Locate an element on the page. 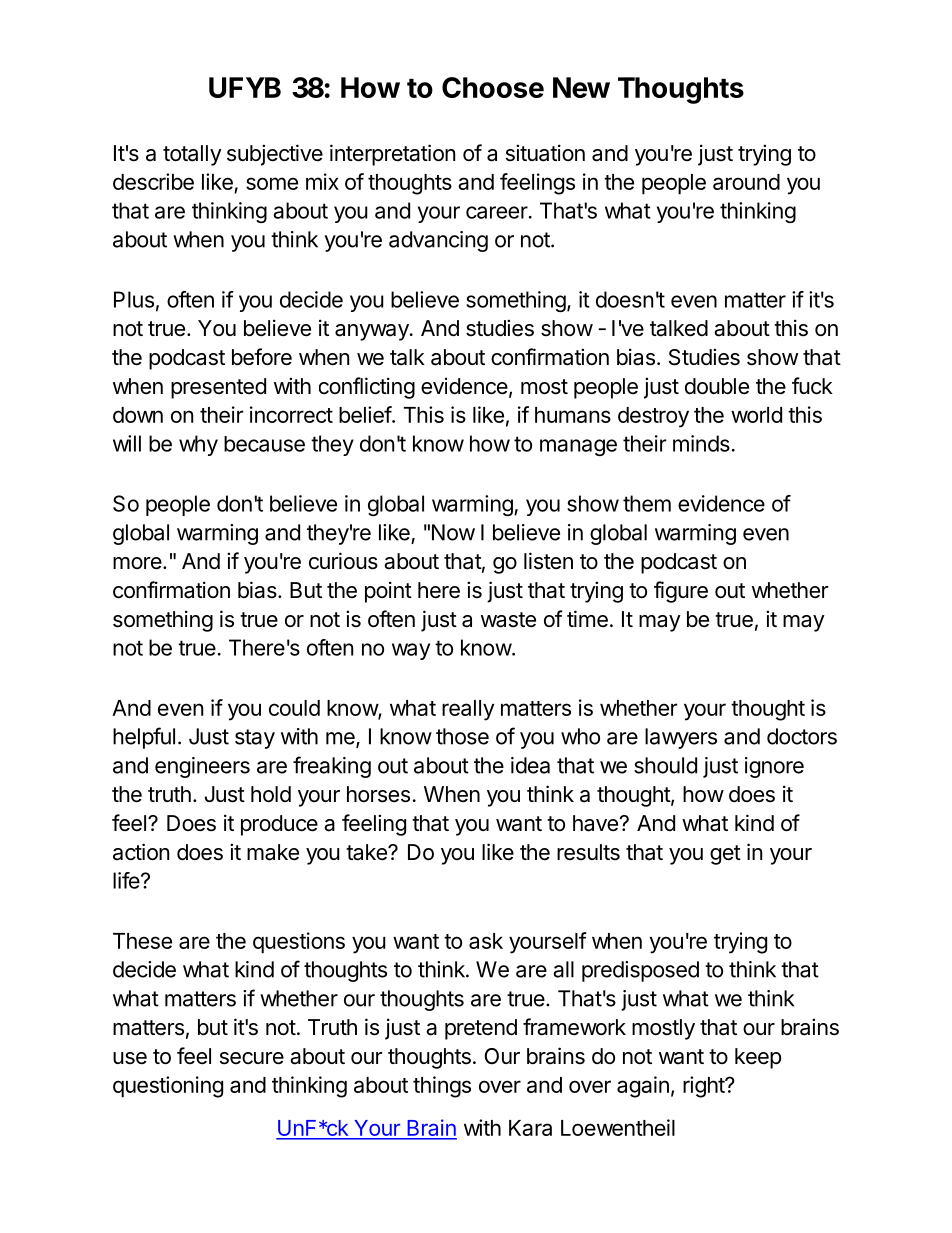 The height and width of the image is (1233, 952). lawyers is located at coordinates (681, 738).
